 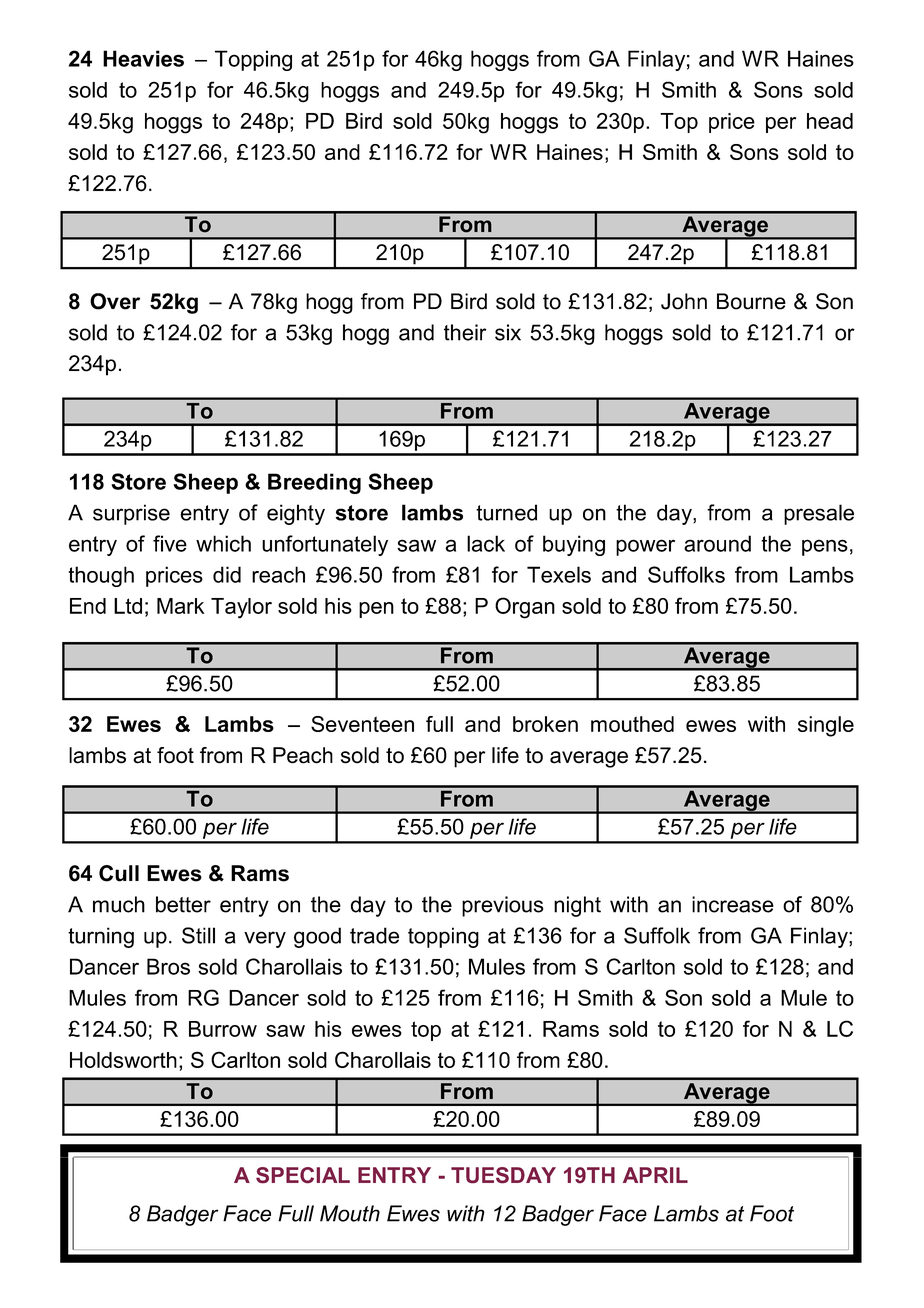 I want to click on Mark, so click(x=181, y=606).
